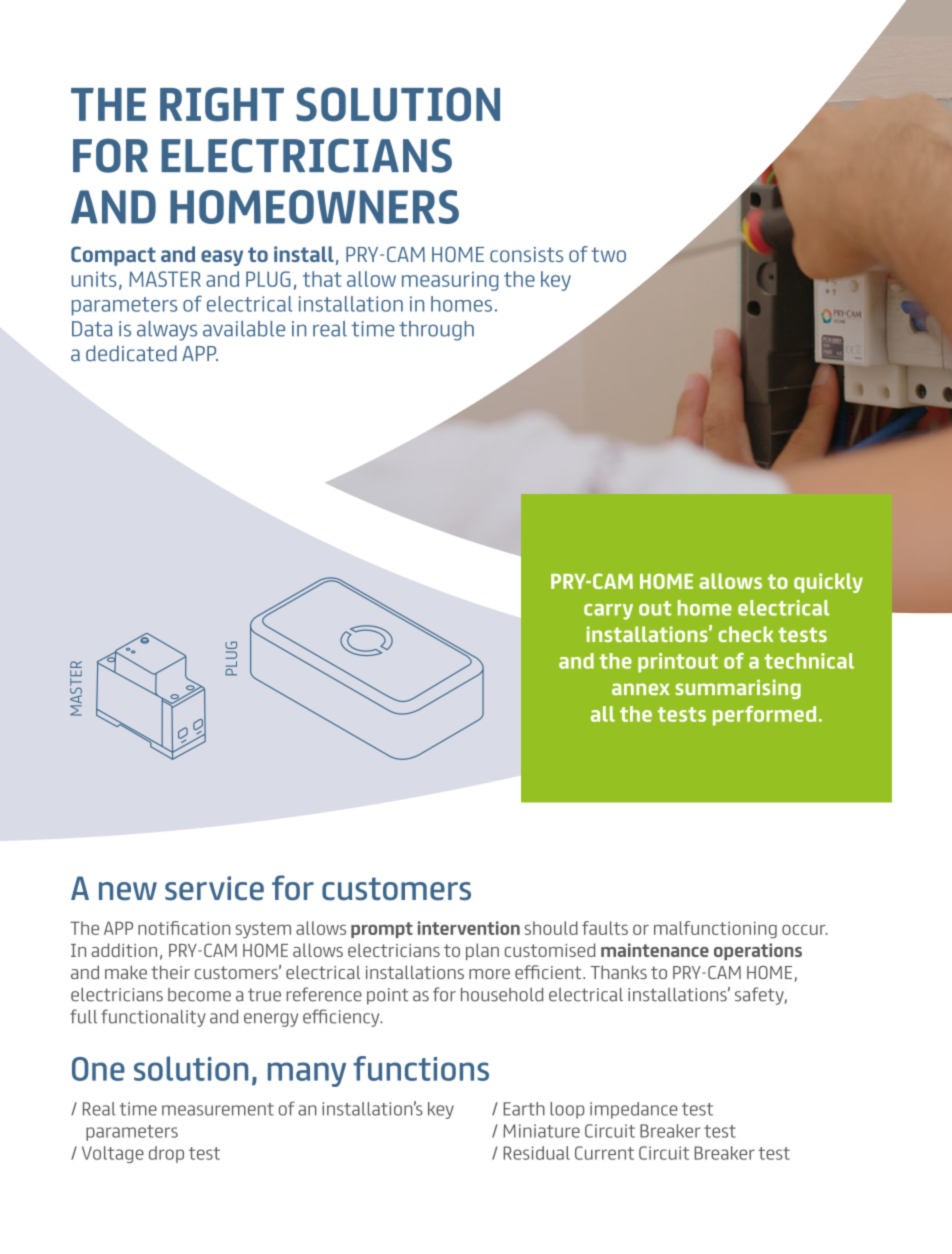 This document has width=952, height=1254. Describe the element at coordinates (214, 888) in the document. I see `service` at that location.
